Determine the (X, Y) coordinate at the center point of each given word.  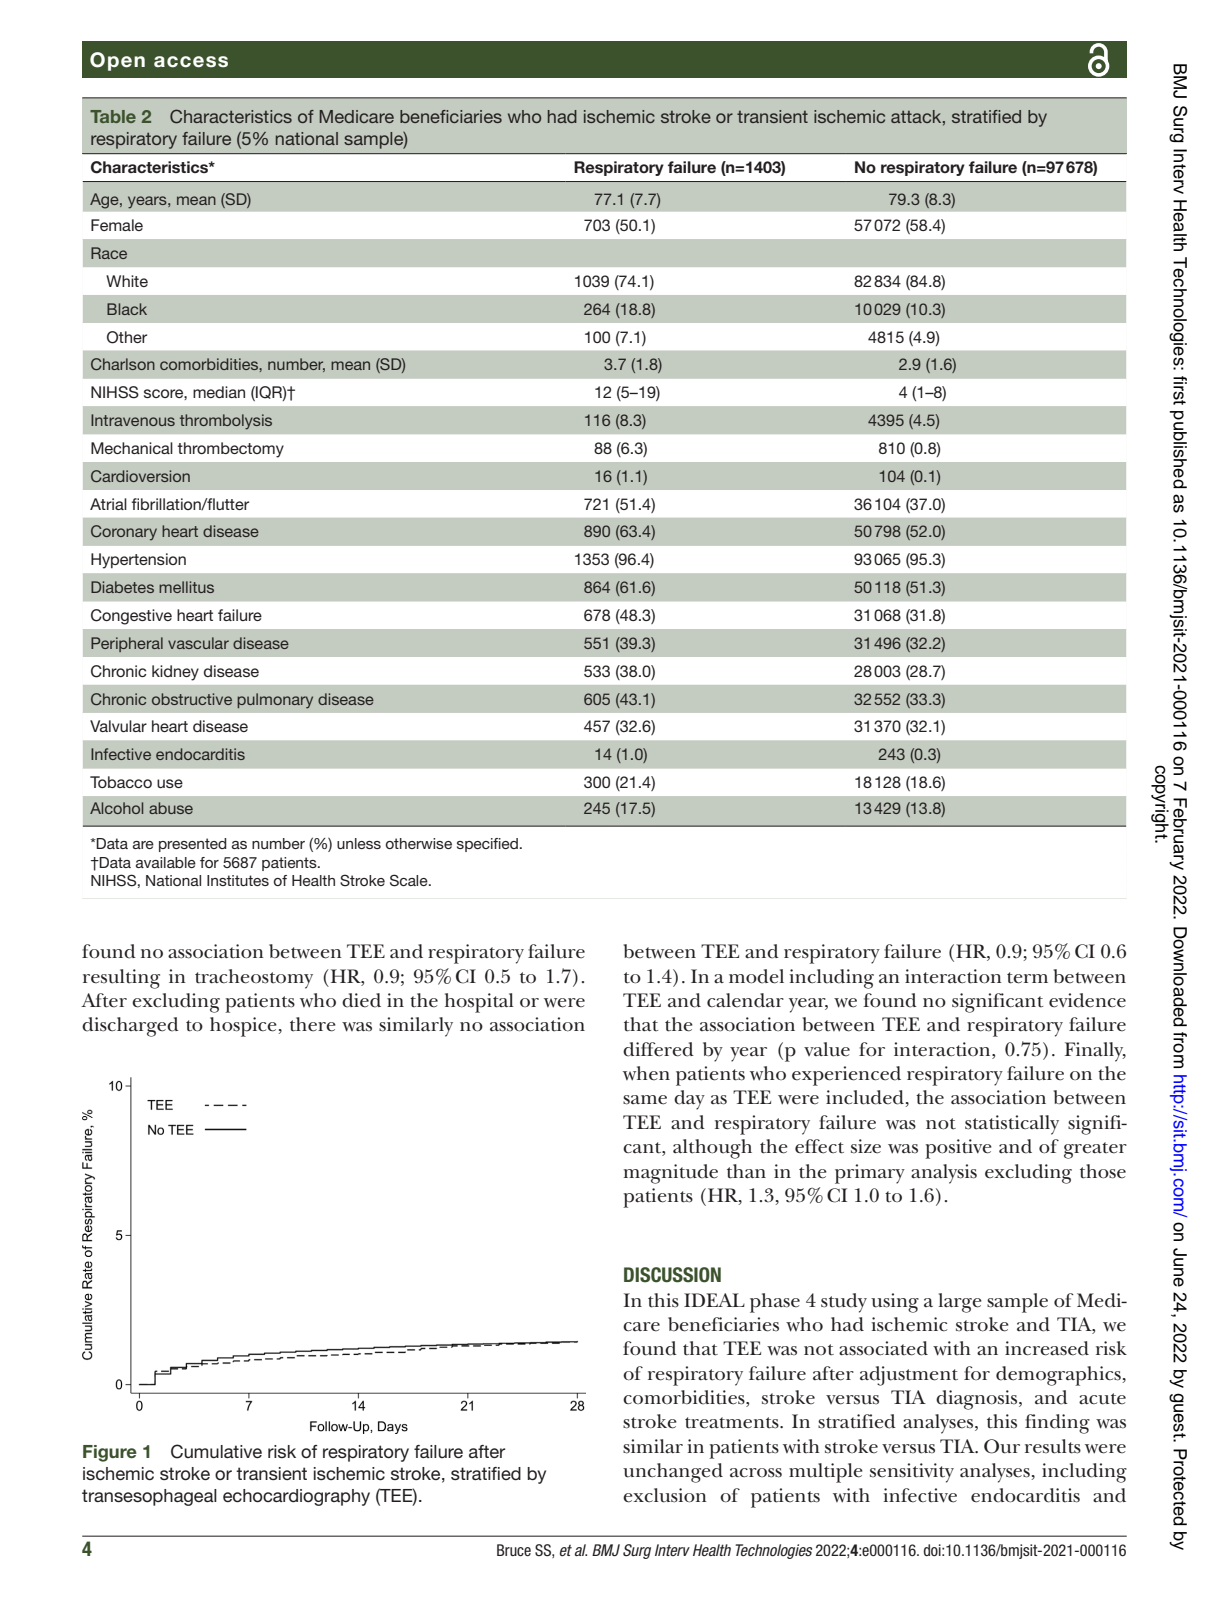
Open (117, 61)
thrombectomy (230, 450)
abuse (171, 808)
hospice (244, 1027)
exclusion (665, 1495)
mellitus (186, 587)
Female (117, 225)
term (1027, 978)
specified (487, 845)
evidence (1087, 1000)
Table (113, 116)
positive (958, 1149)
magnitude (671, 1174)
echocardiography (296, 1497)
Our (1002, 1446)
